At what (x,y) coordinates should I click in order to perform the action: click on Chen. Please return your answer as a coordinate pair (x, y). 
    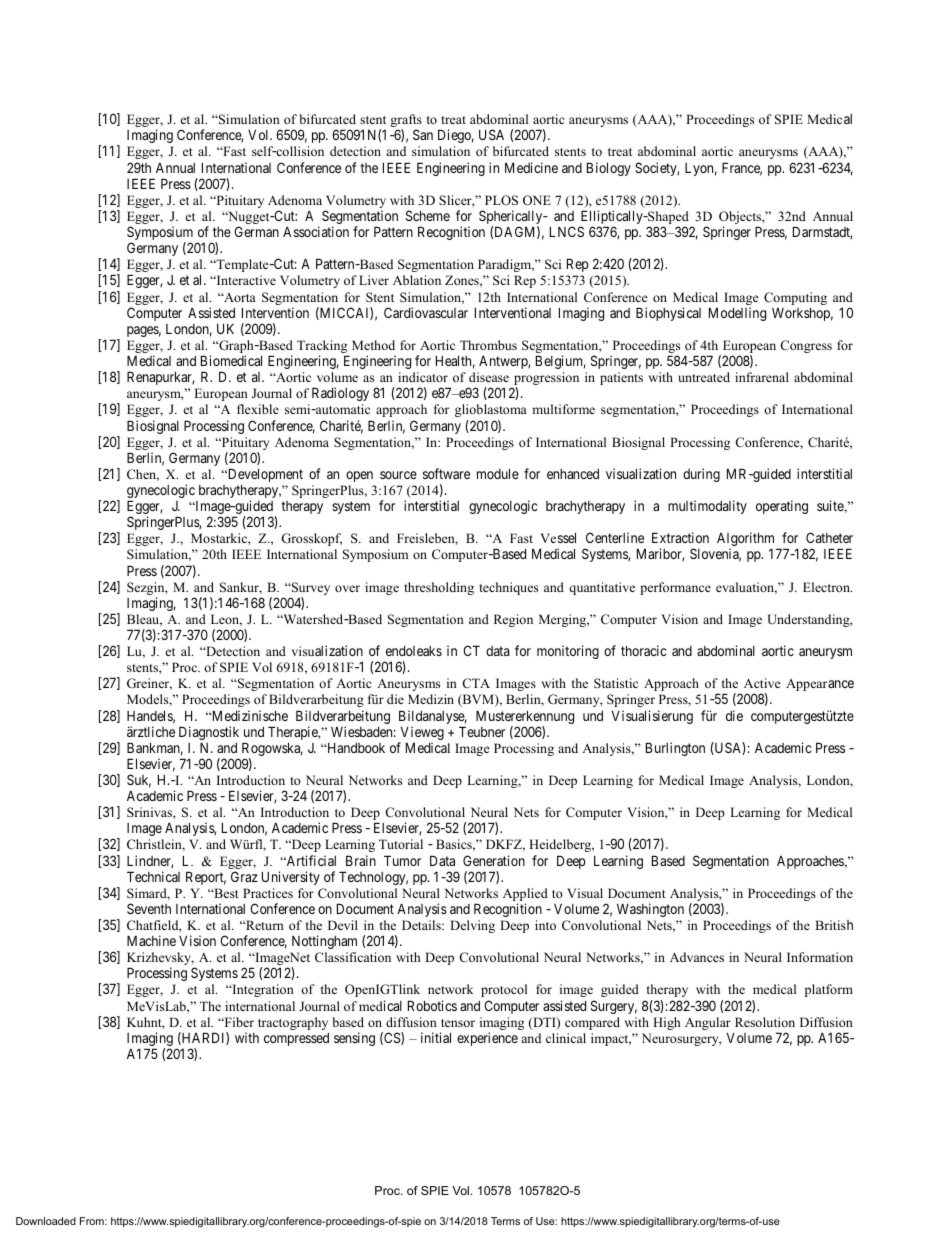
    Looking at the image, I should click on (143, 475).
